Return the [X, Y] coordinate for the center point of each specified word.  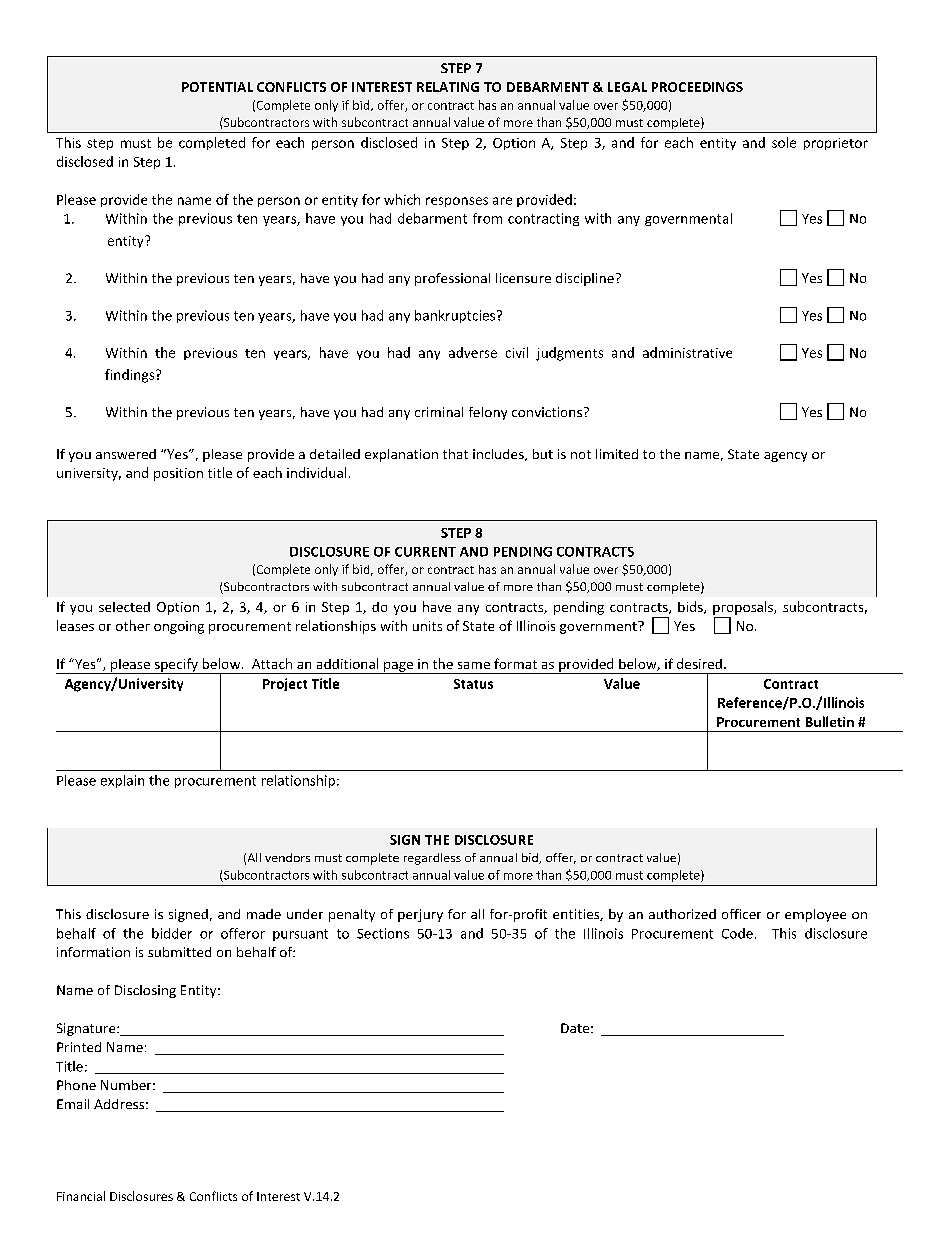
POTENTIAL [217, 87]
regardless [432, 859]
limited [617, 454]
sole [784, 142]
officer [741, 914]
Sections [383, 933]
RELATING [448, 87]
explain [122, 781]
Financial [81, 1196]
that [455, 454]
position [178, 474]
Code [737, 933]
